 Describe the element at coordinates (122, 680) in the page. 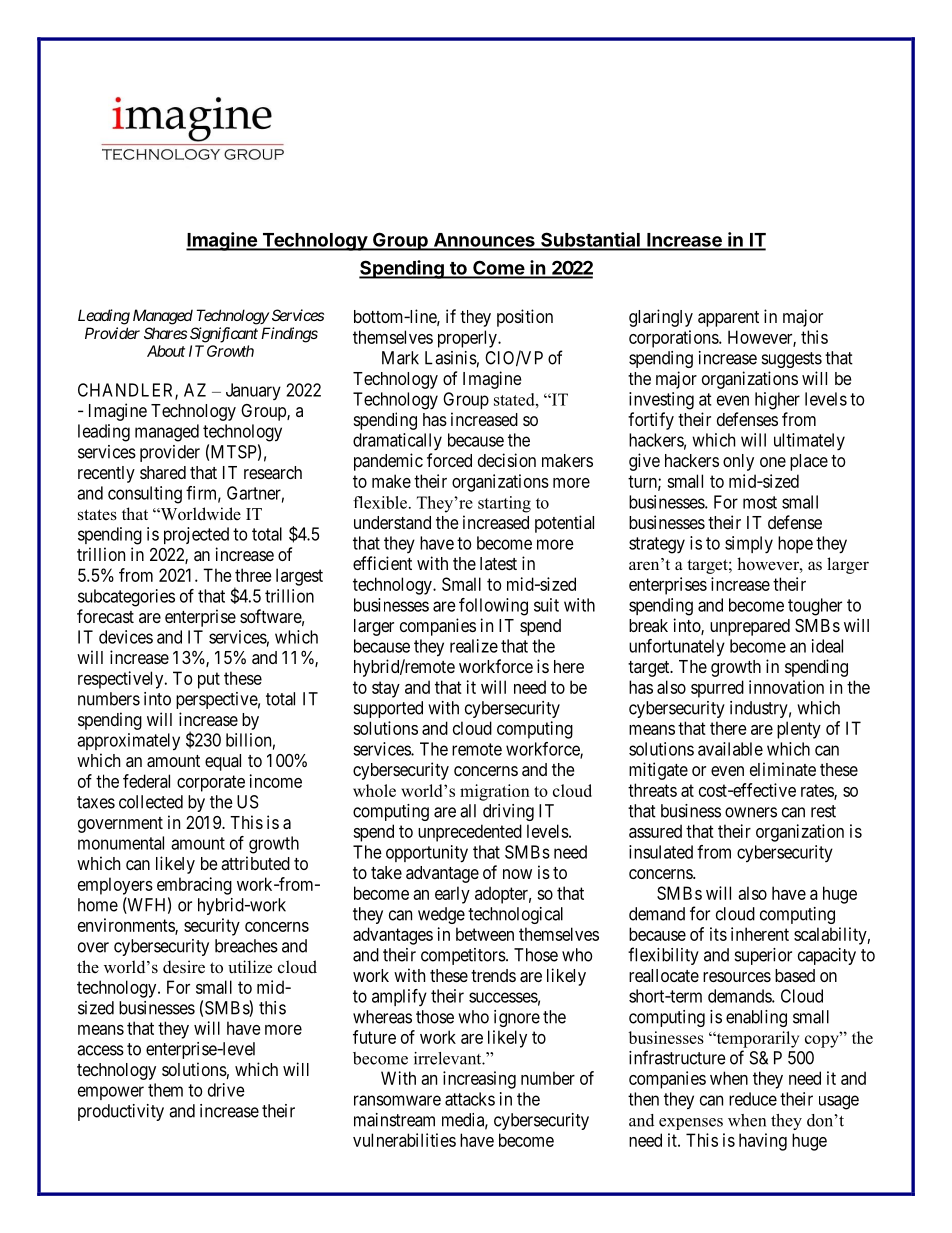

I see `respectively` at that location.
